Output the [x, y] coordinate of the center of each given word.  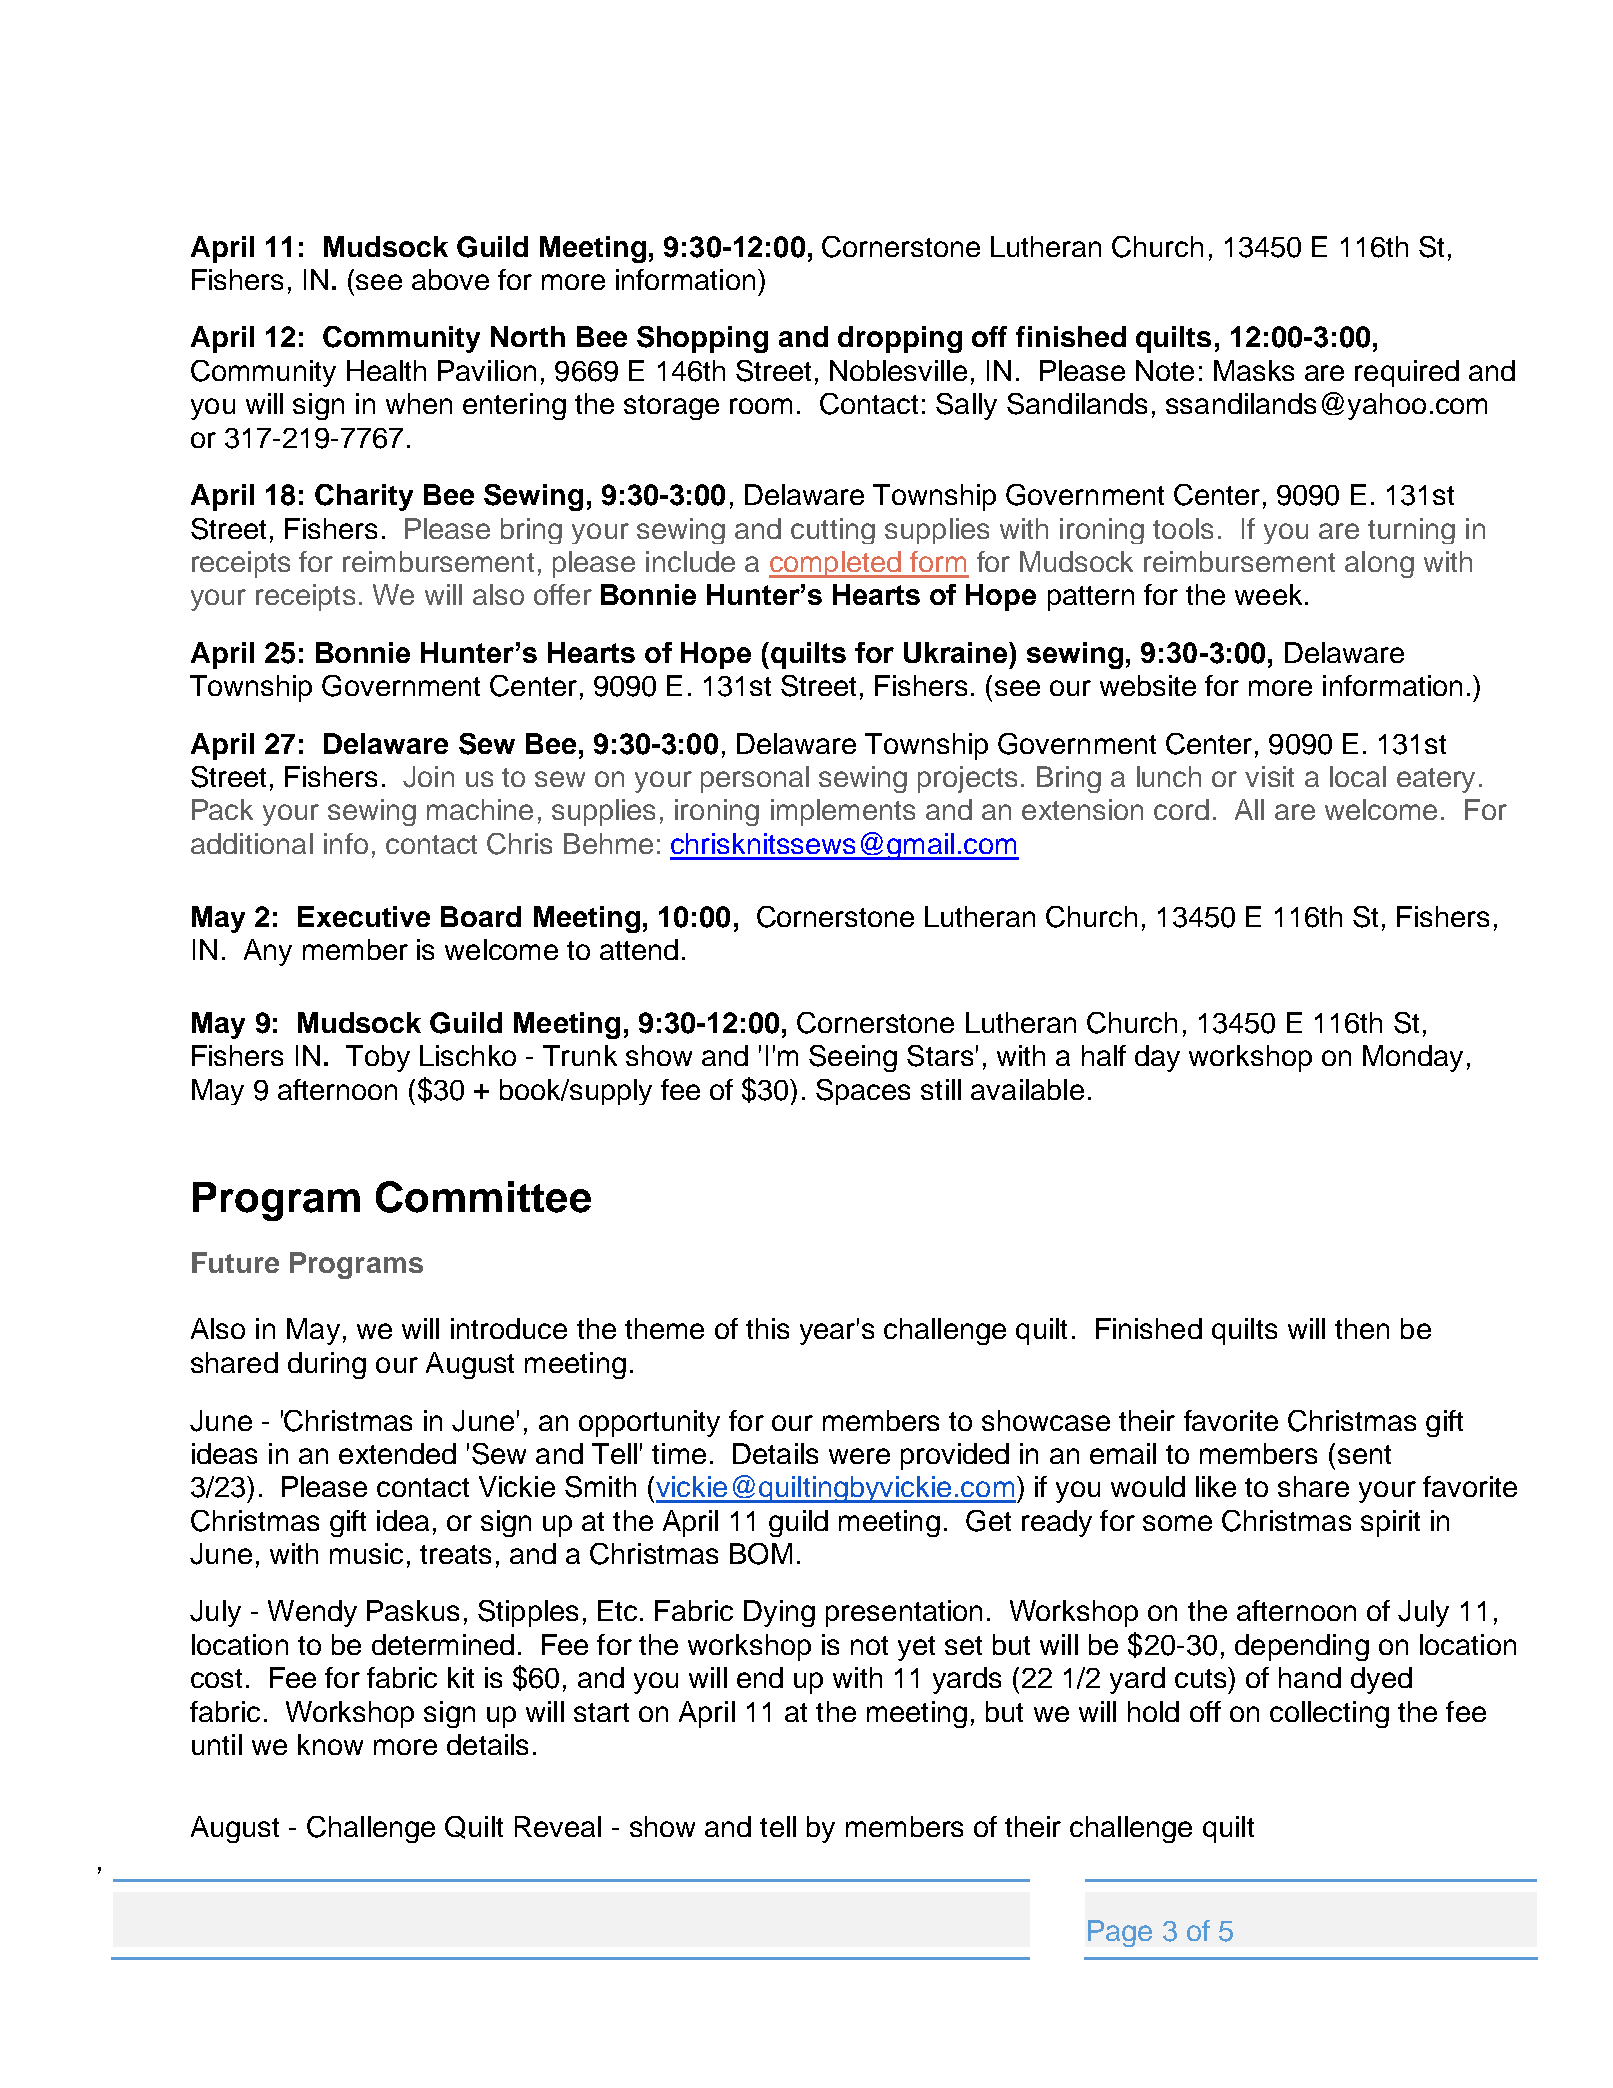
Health [386, 370]
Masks [1254, 370]
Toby [378, 1058]
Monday [1413, 1058]
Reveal [558, 1826]
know [330, 1744]
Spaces [863, 1092]
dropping [900, 339]
